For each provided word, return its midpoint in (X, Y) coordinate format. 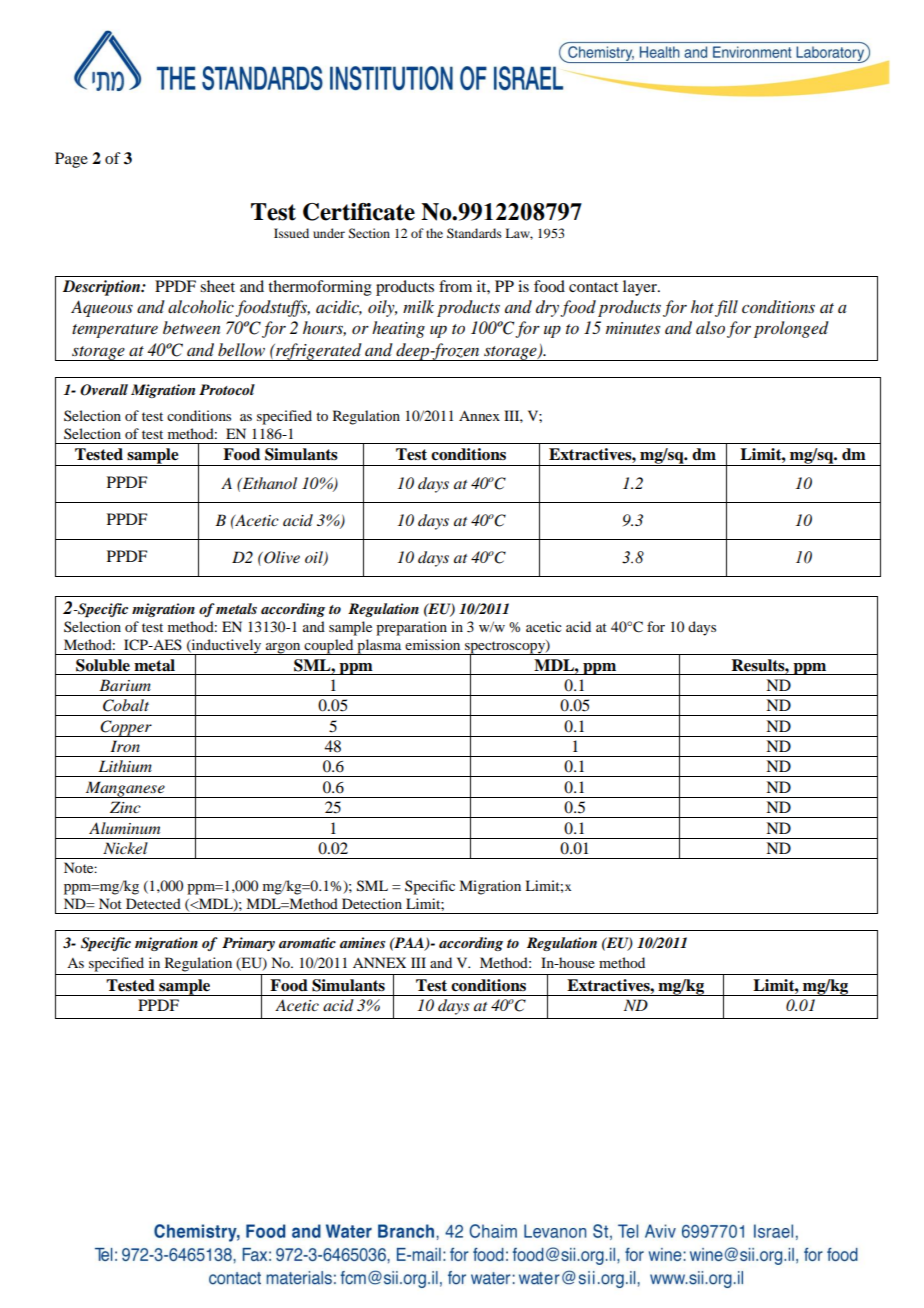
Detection (372, 903)
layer (641, 288)
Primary (248, 944)
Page (71, 160)
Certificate (359, 212)
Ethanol (268, 483)
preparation (411, 628)
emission (432, 644)
